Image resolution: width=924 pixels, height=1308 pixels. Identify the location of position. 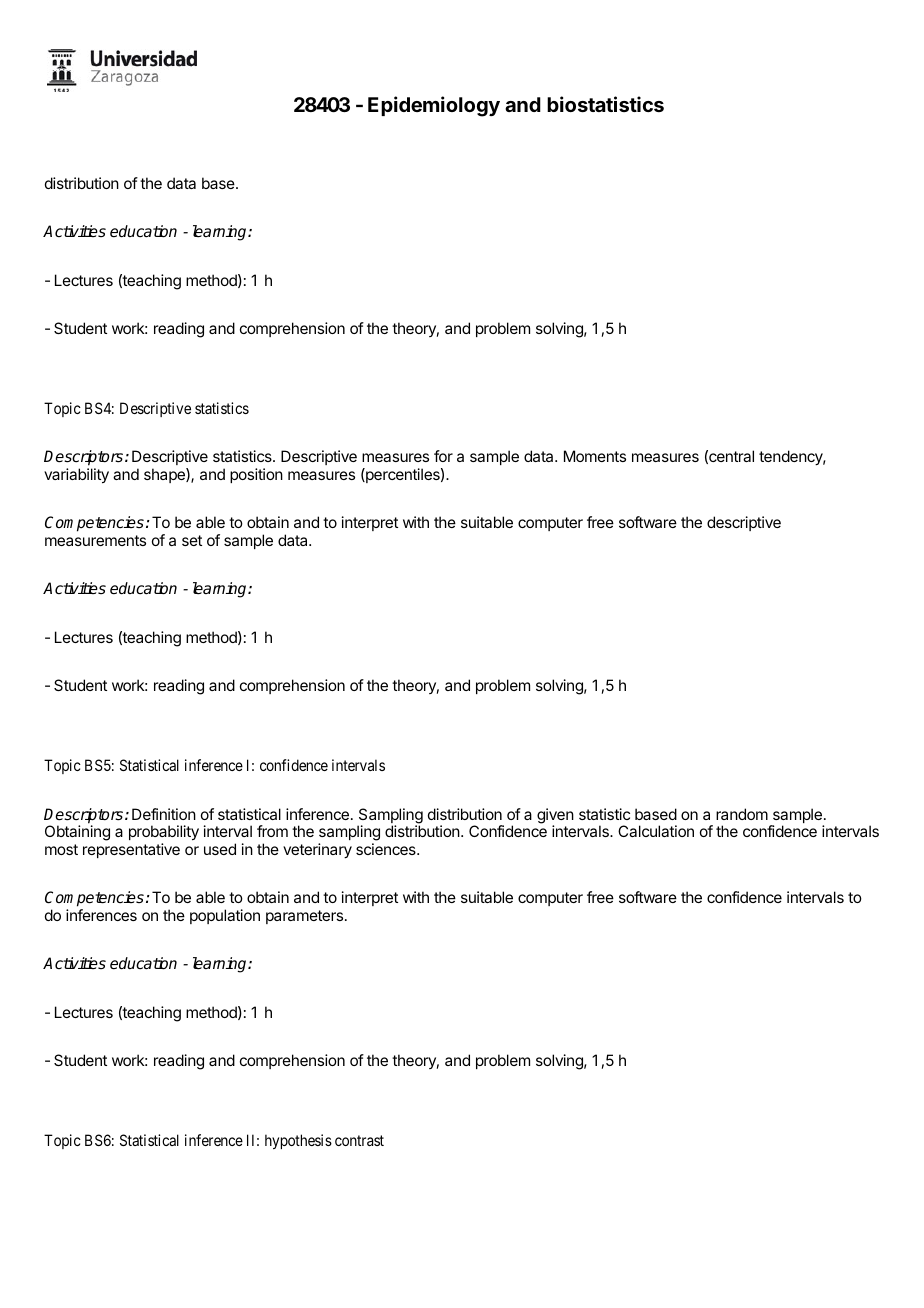
(256, 475).
